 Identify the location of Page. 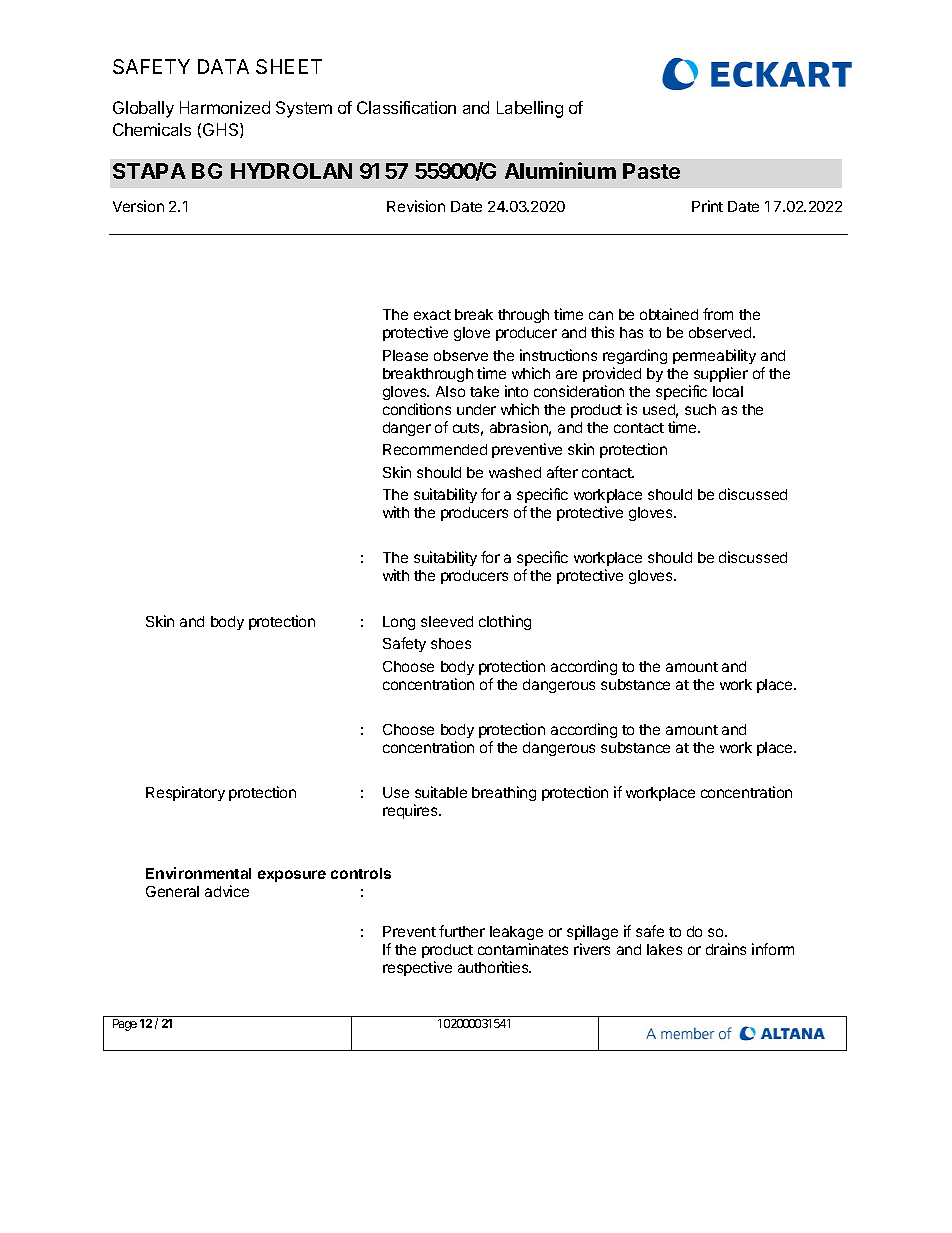
(125, 1025).
